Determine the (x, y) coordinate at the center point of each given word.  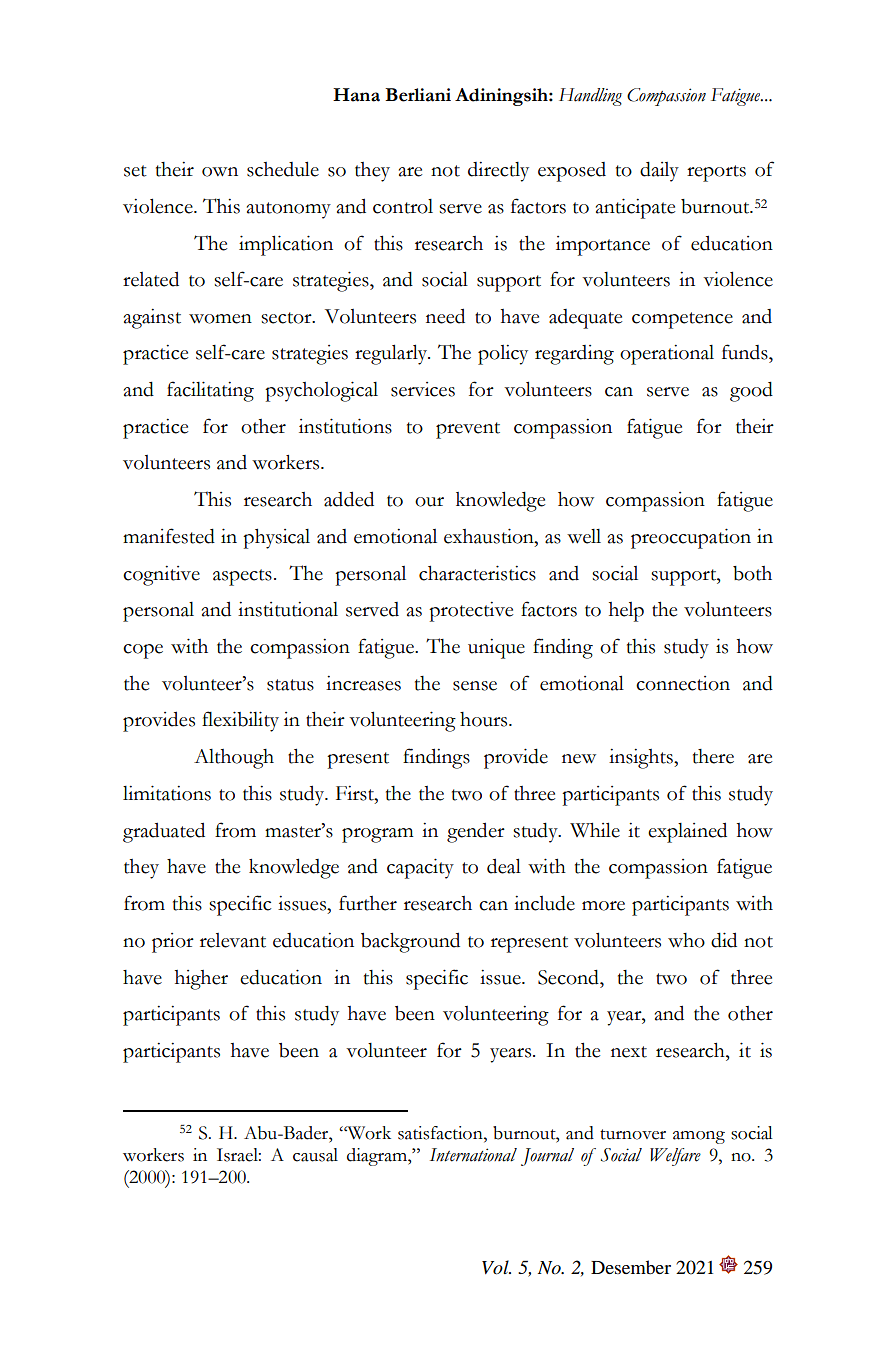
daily (659, 171)
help (626, 612)
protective (471, 612)
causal (315, 1155)
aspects (242, 577)
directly (498, 172)
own (220, 172)
